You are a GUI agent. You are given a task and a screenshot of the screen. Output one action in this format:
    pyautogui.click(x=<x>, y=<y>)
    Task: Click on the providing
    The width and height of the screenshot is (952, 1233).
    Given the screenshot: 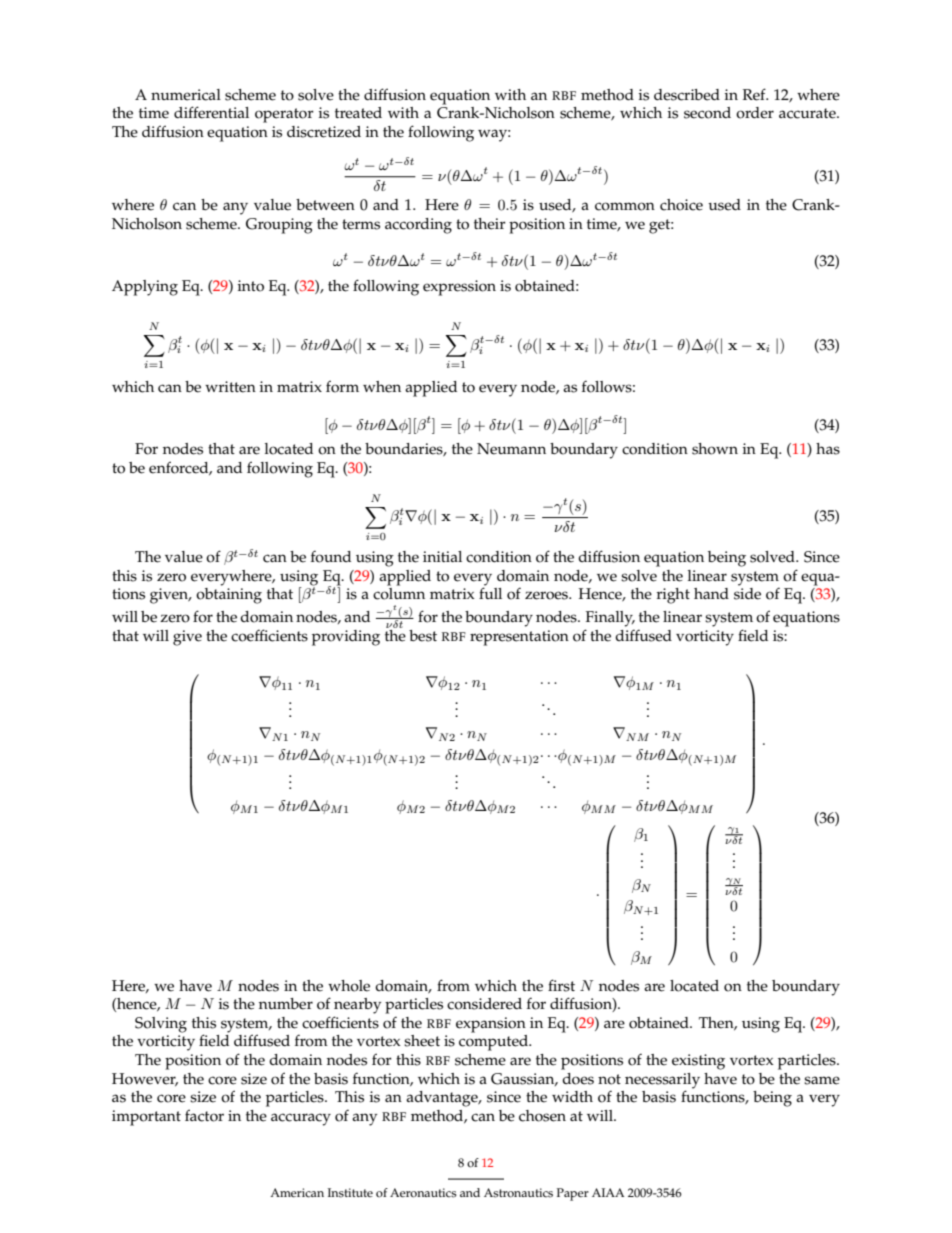 What is the action you would take?
    pyautogui.click(x=346, y=638)
